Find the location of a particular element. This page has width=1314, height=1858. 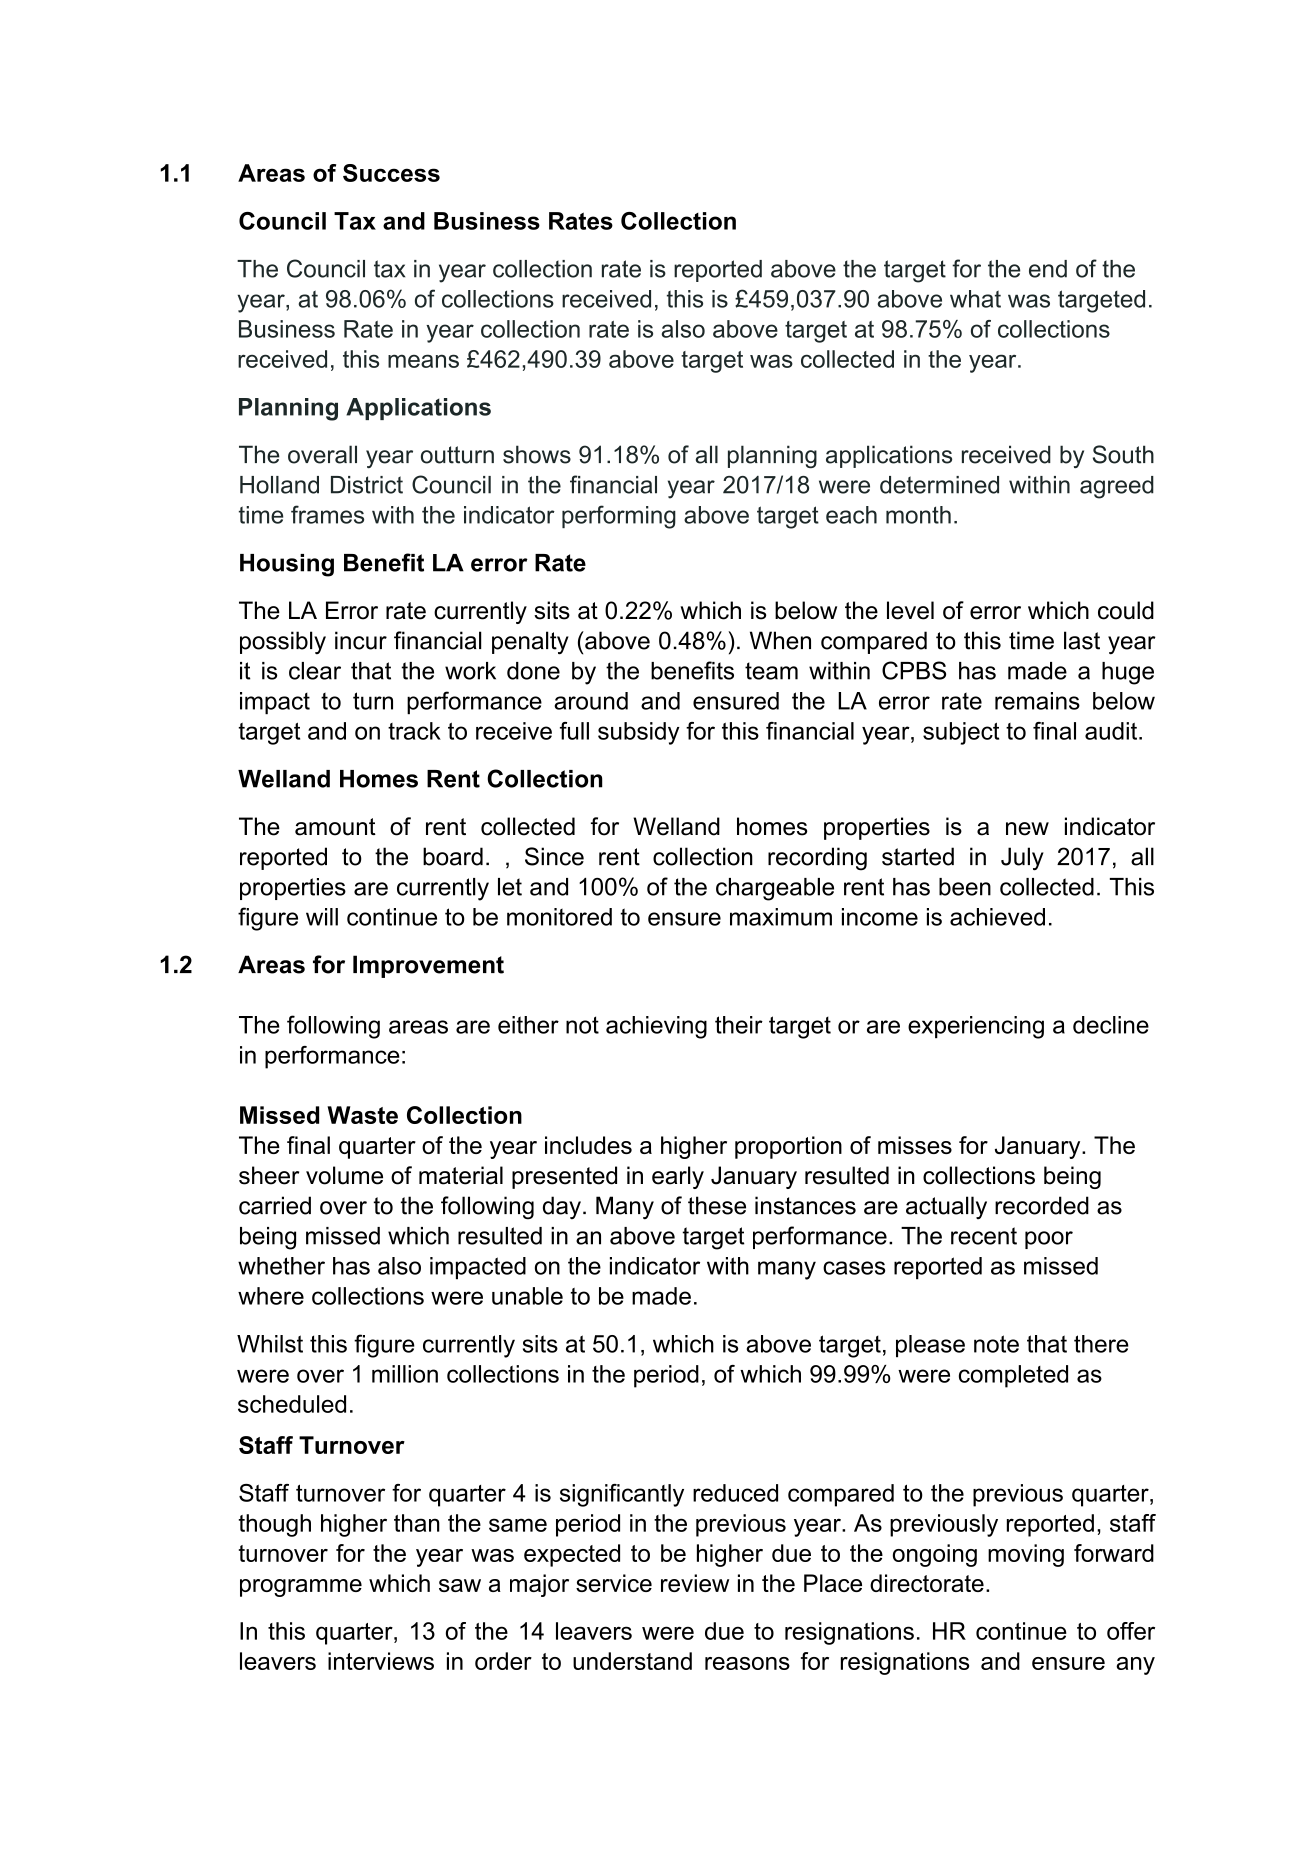

remains is located at coordinates (1037, 701).
